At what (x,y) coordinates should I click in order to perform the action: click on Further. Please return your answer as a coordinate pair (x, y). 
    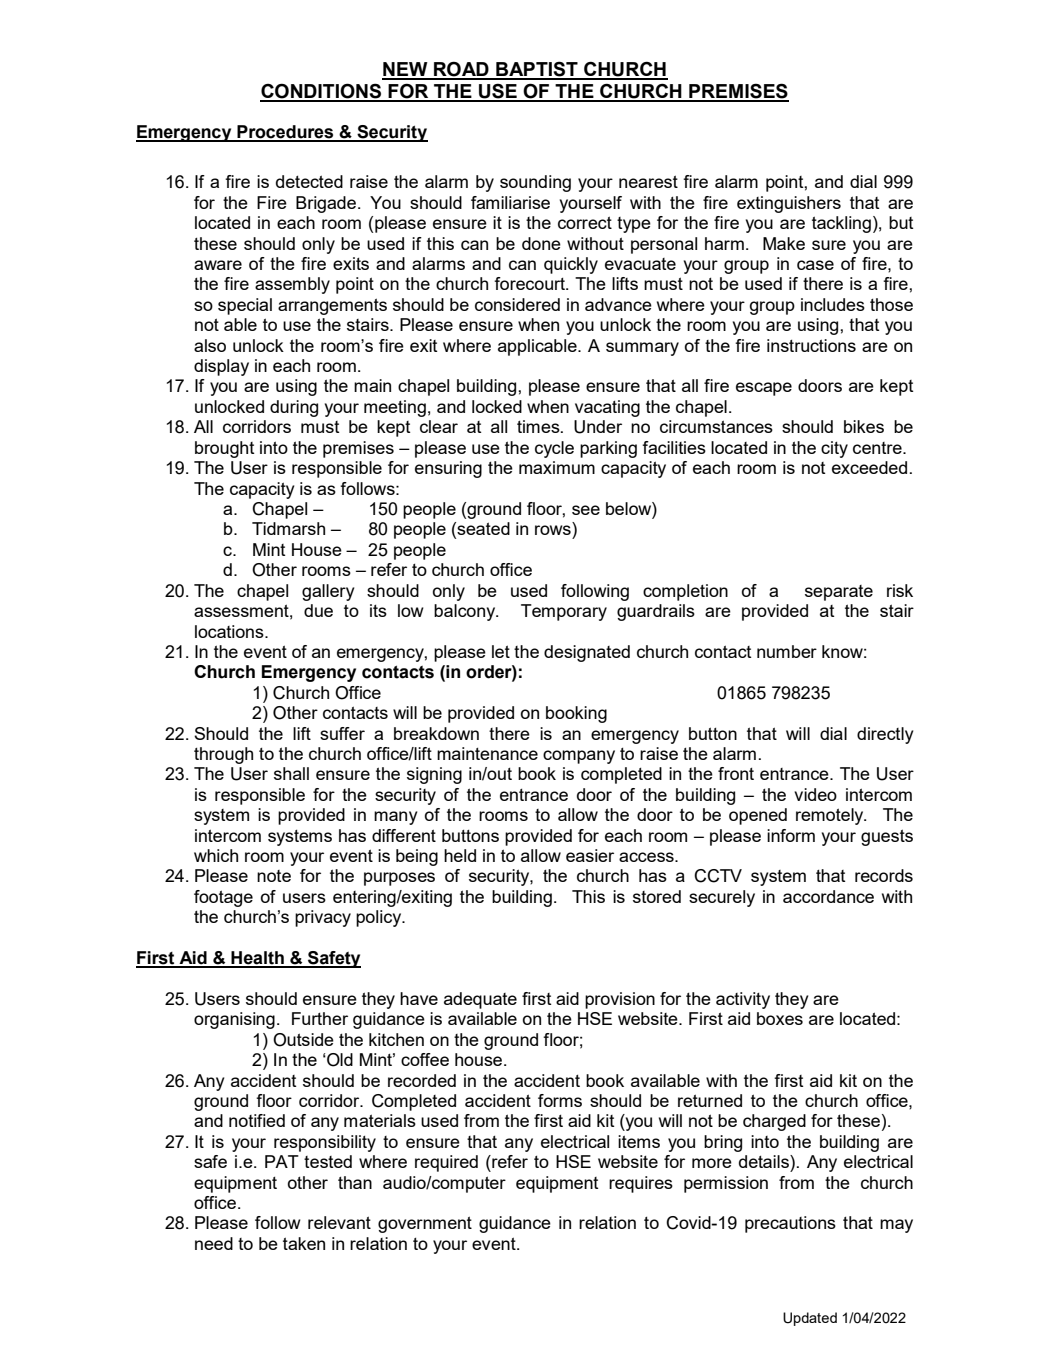
    Looking at the image, I should click on (320, 1018).
